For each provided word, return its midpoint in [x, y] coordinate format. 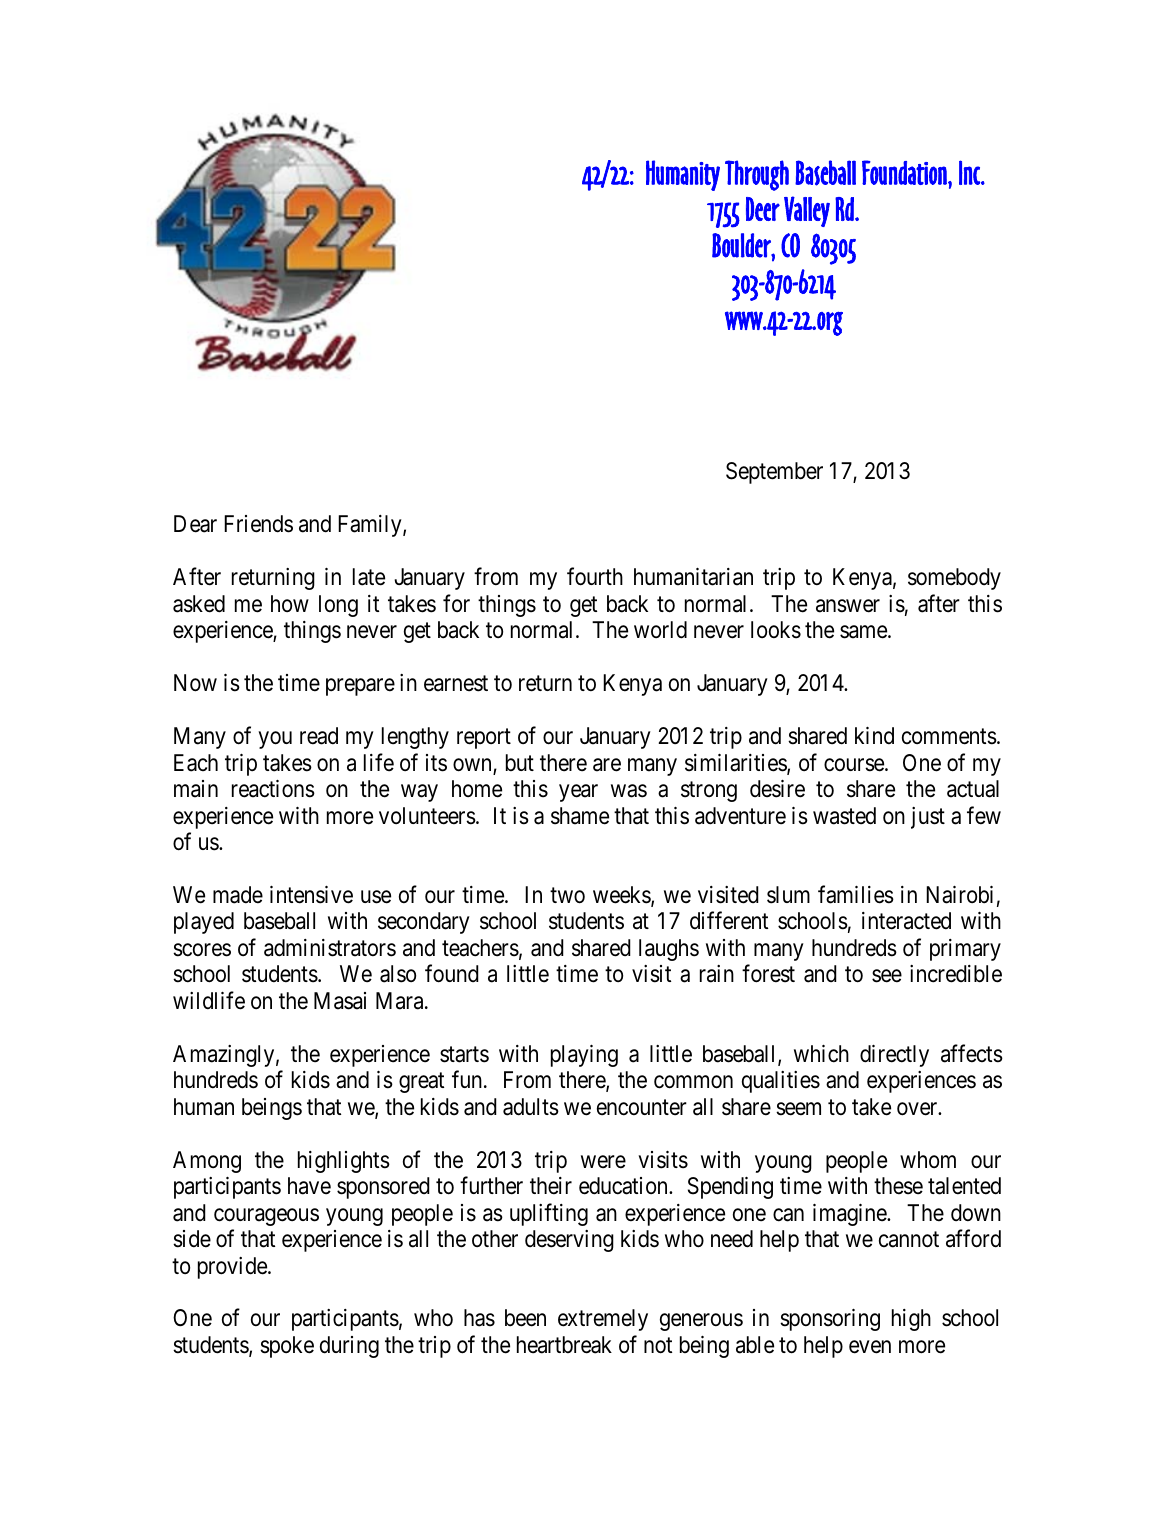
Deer [763, 209]
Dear [195, 524]
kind [874, 736]
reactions [273, 789]
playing [584, 1056]
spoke [287, 1347]
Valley [807, 211]
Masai [340, 1001]
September [774, 473]
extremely [603, 1320]
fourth [595, 577]
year [578, 793]
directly [894, 1056]
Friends [258, 524]
